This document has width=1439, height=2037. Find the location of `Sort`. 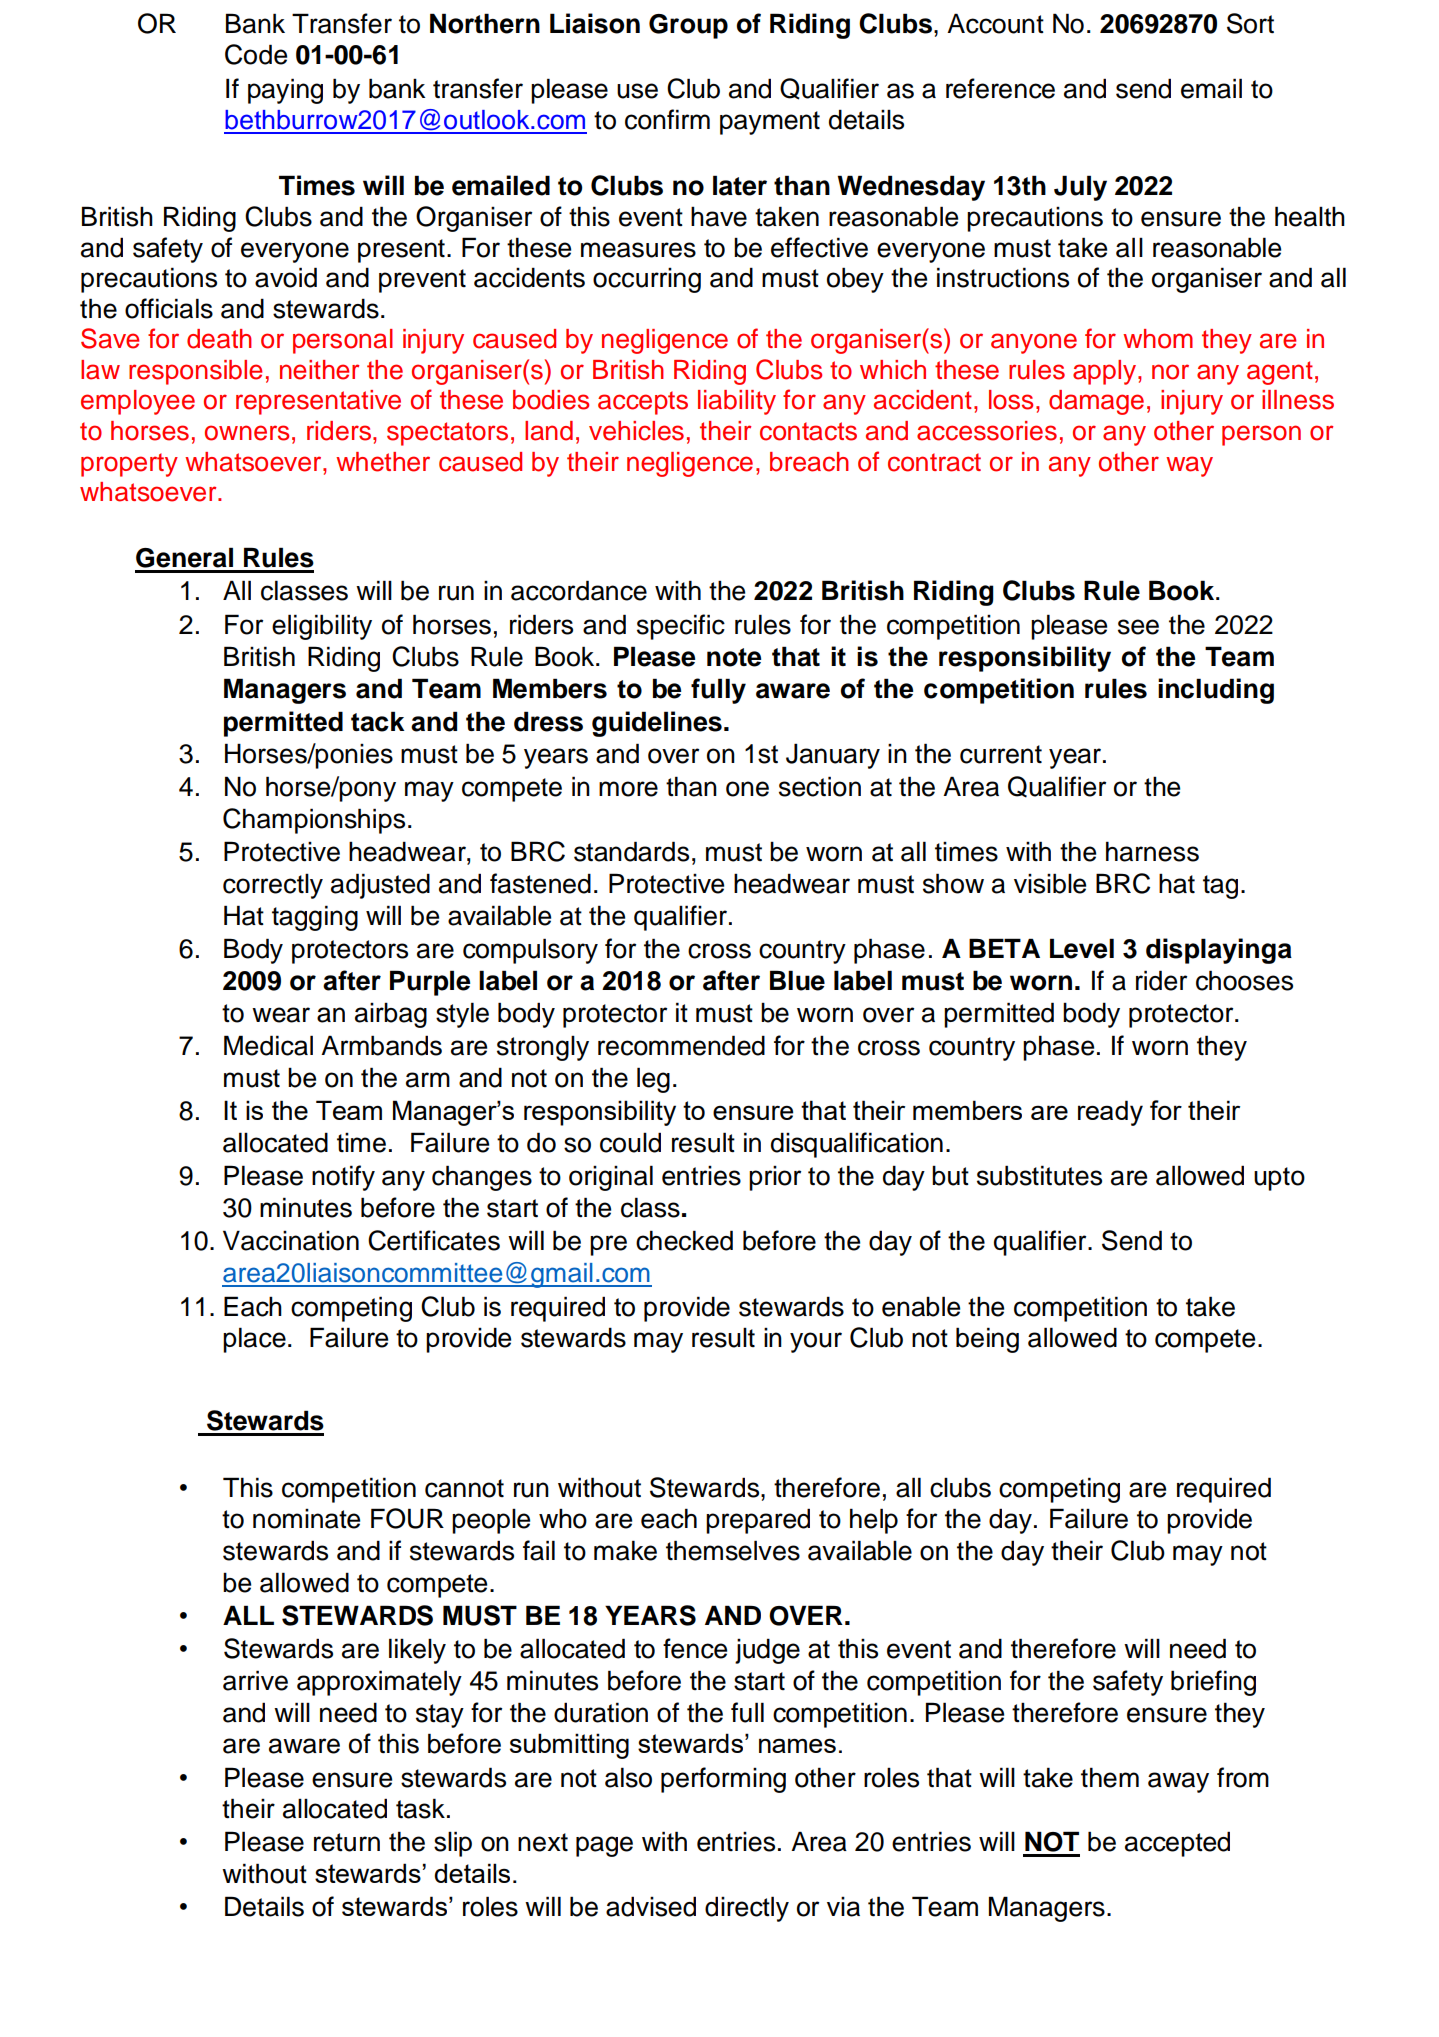

Sort is located at coordinates (1250, 23).
